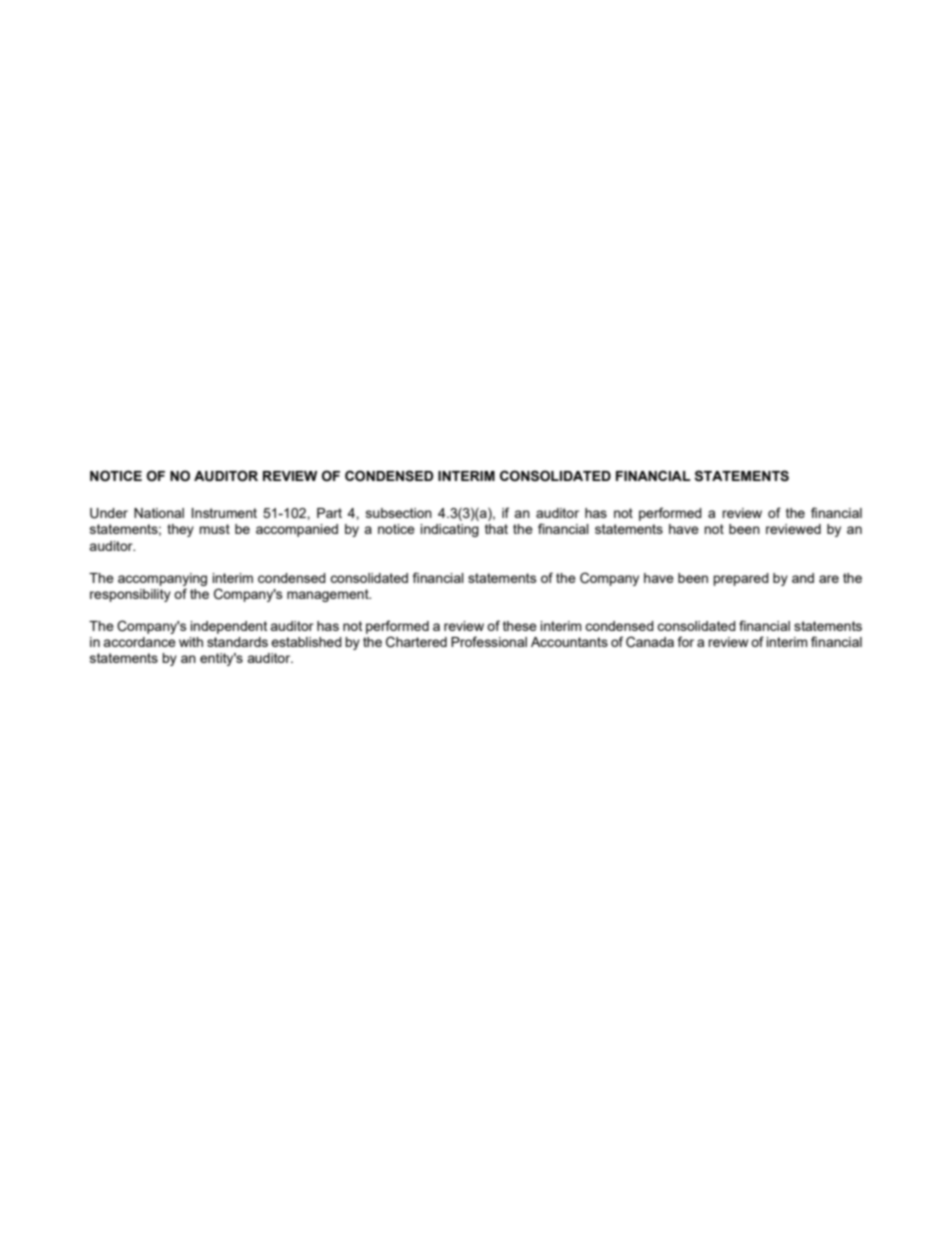  I want to click on these, so click(520, 626).
